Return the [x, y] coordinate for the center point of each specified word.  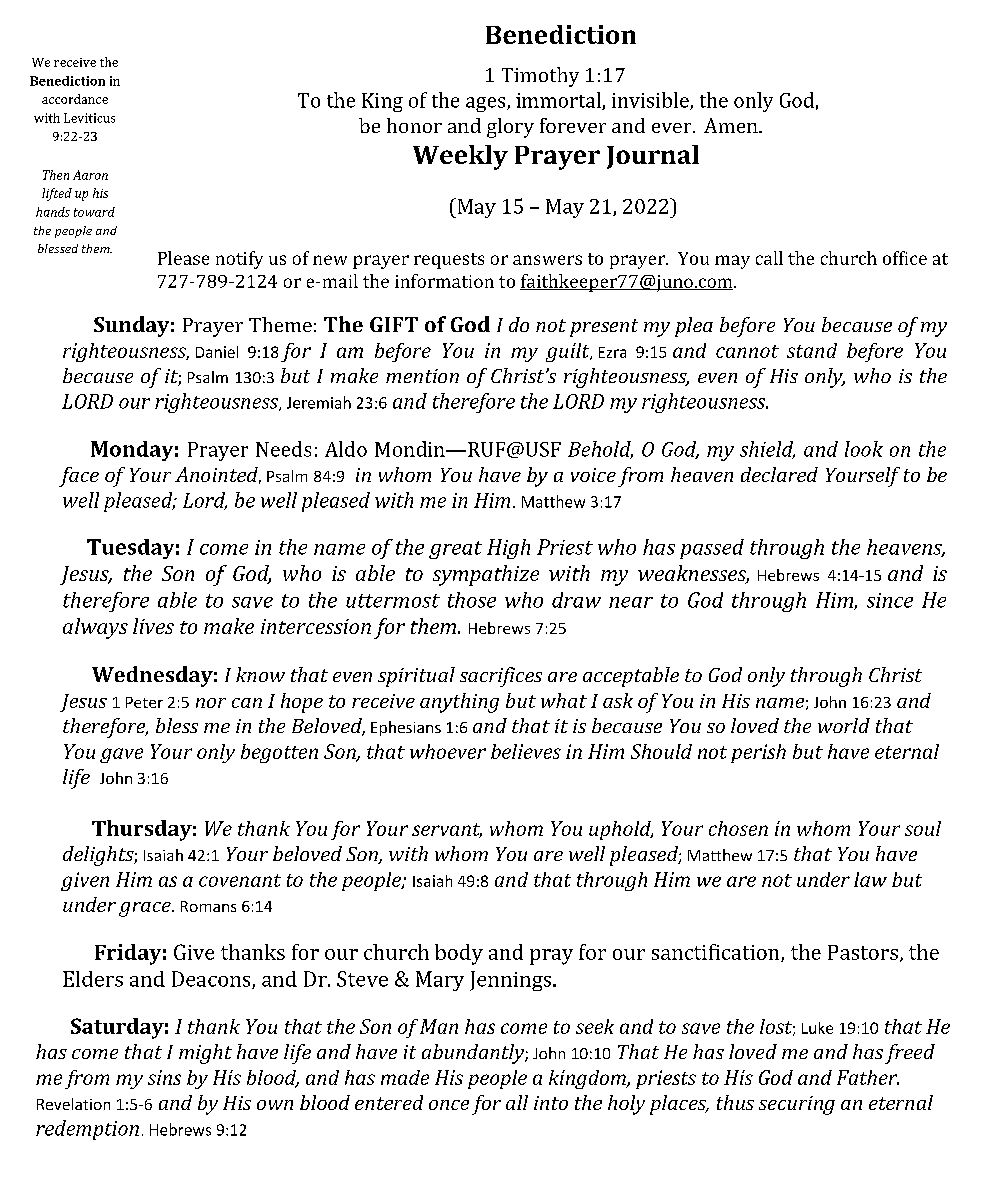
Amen [732, 125]
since [890, 600]
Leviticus [89, 118]
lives [153, 626]
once [449, 1105]
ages [487, 104]
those [472, 600]
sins [164, 1077]
